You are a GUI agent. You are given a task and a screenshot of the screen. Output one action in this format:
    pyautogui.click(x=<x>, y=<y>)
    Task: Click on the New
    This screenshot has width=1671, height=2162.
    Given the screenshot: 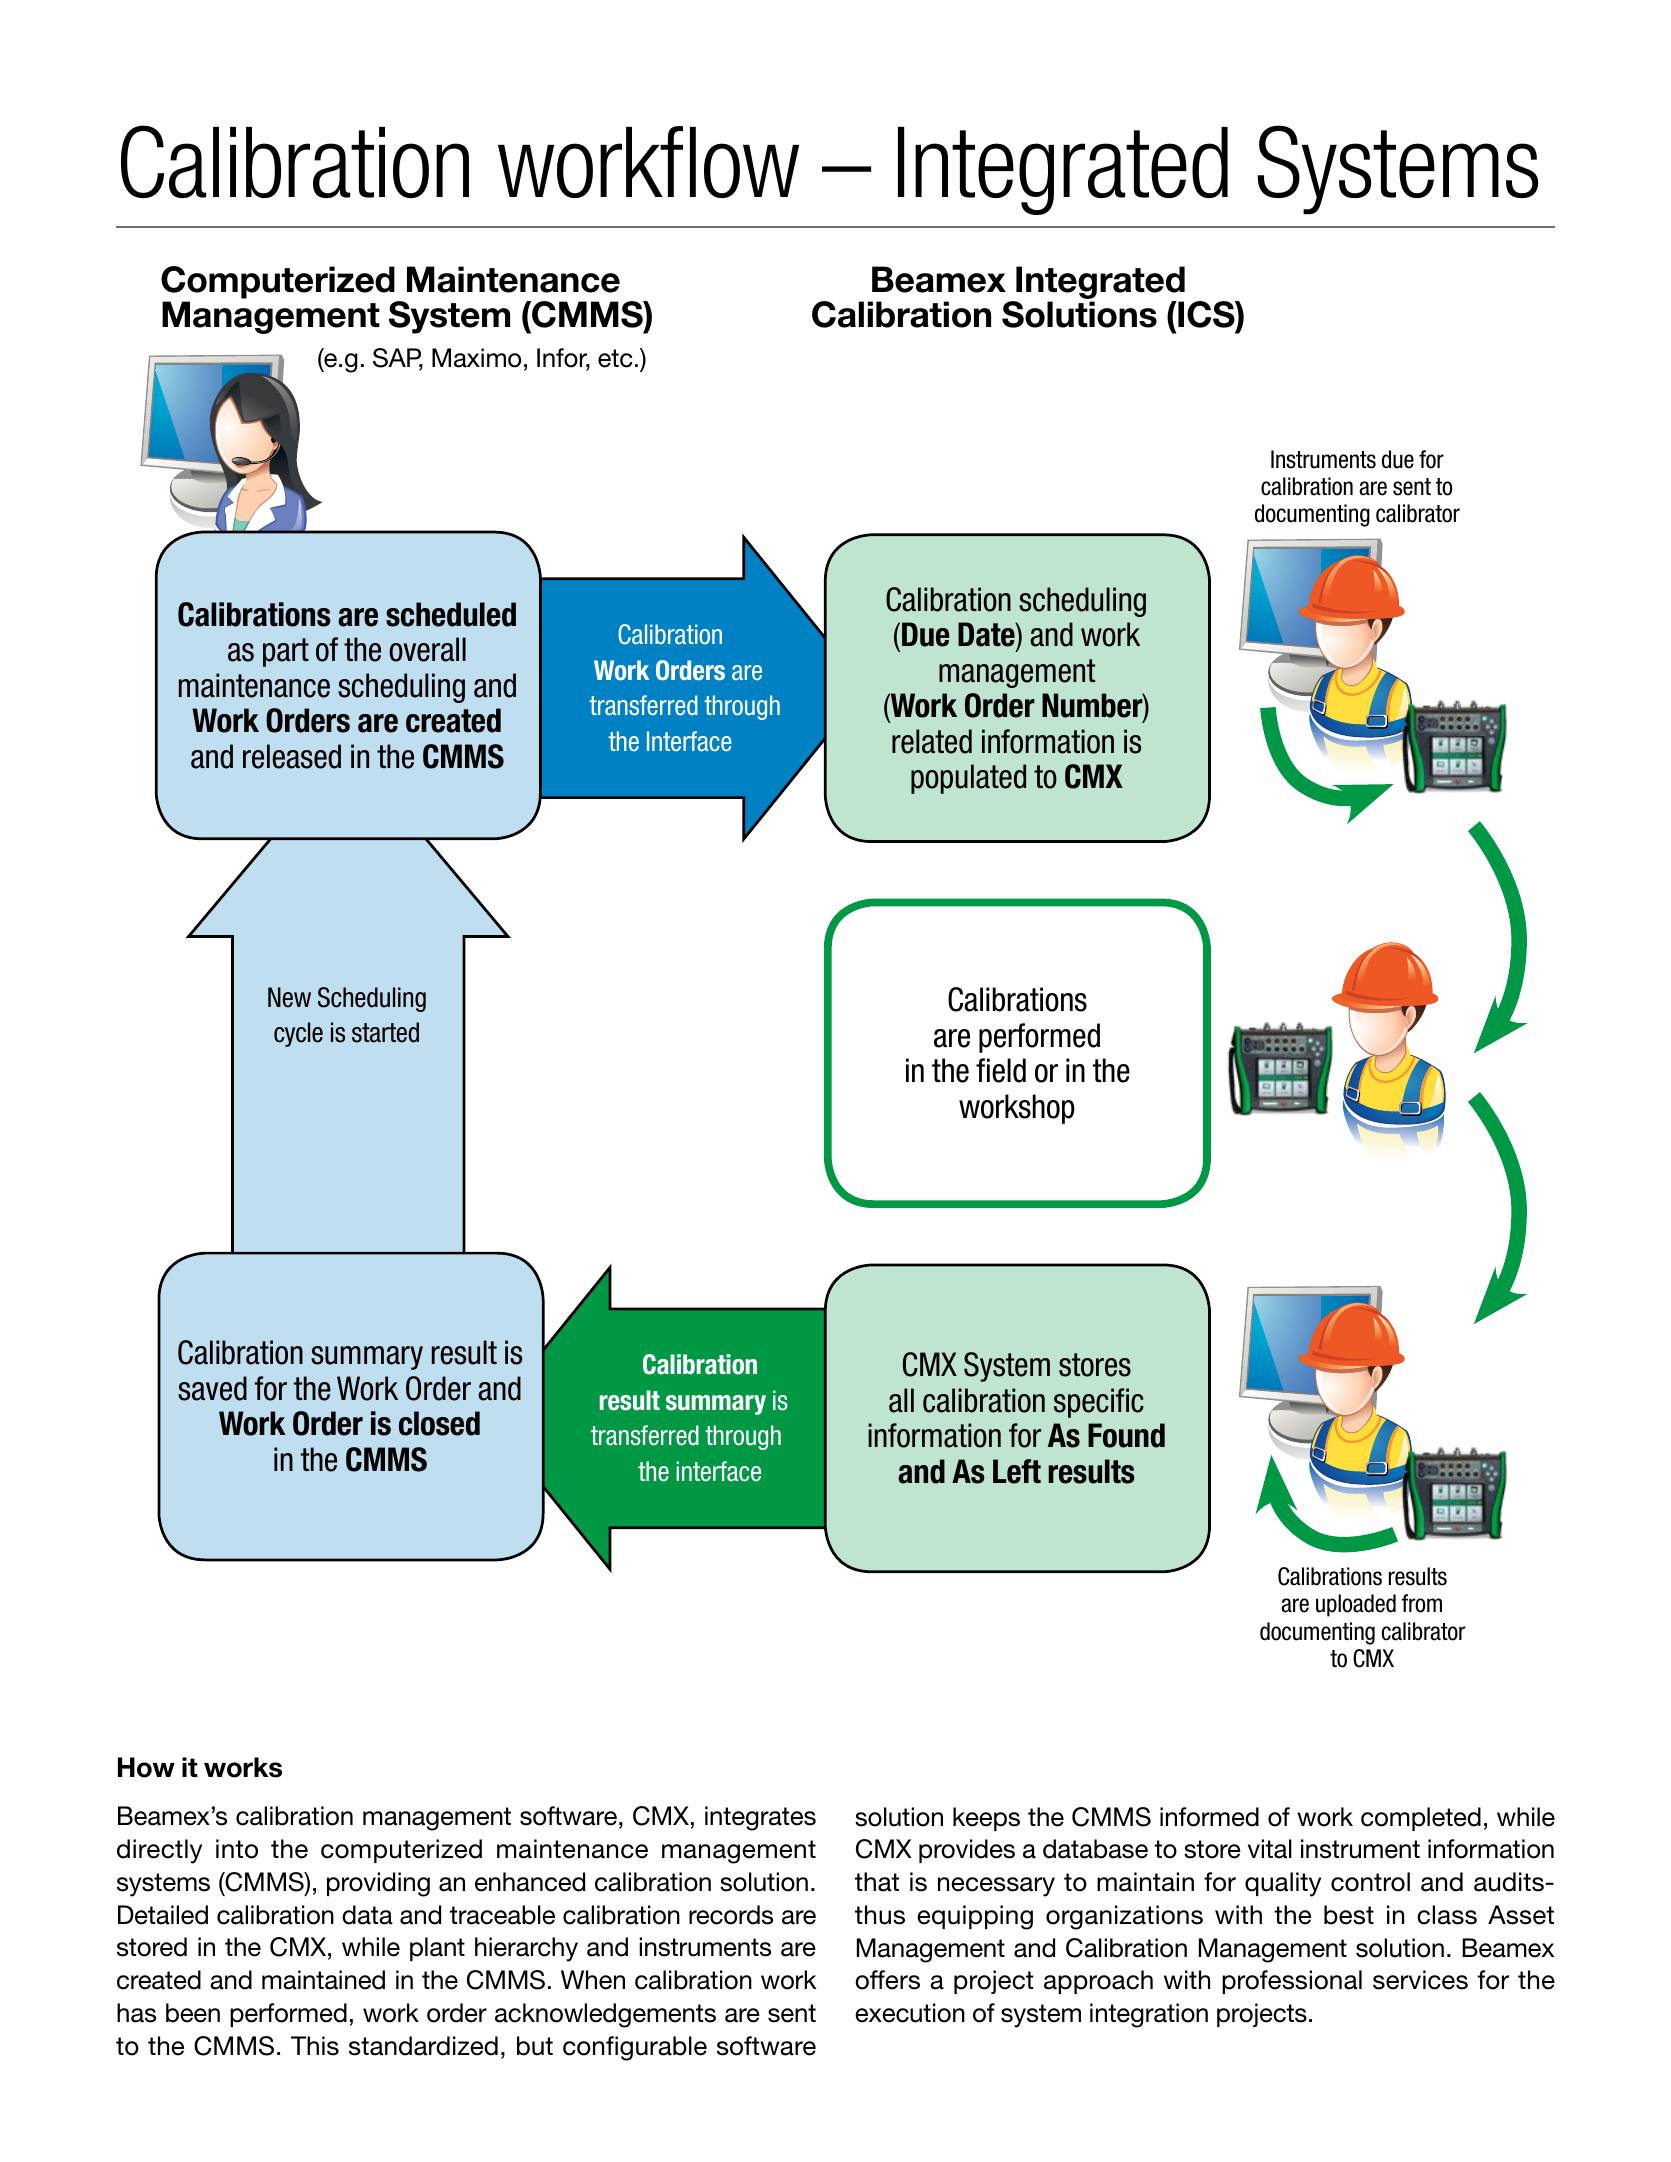 What is the action you would take?
    pyautogui.click(x=289, y=997)
